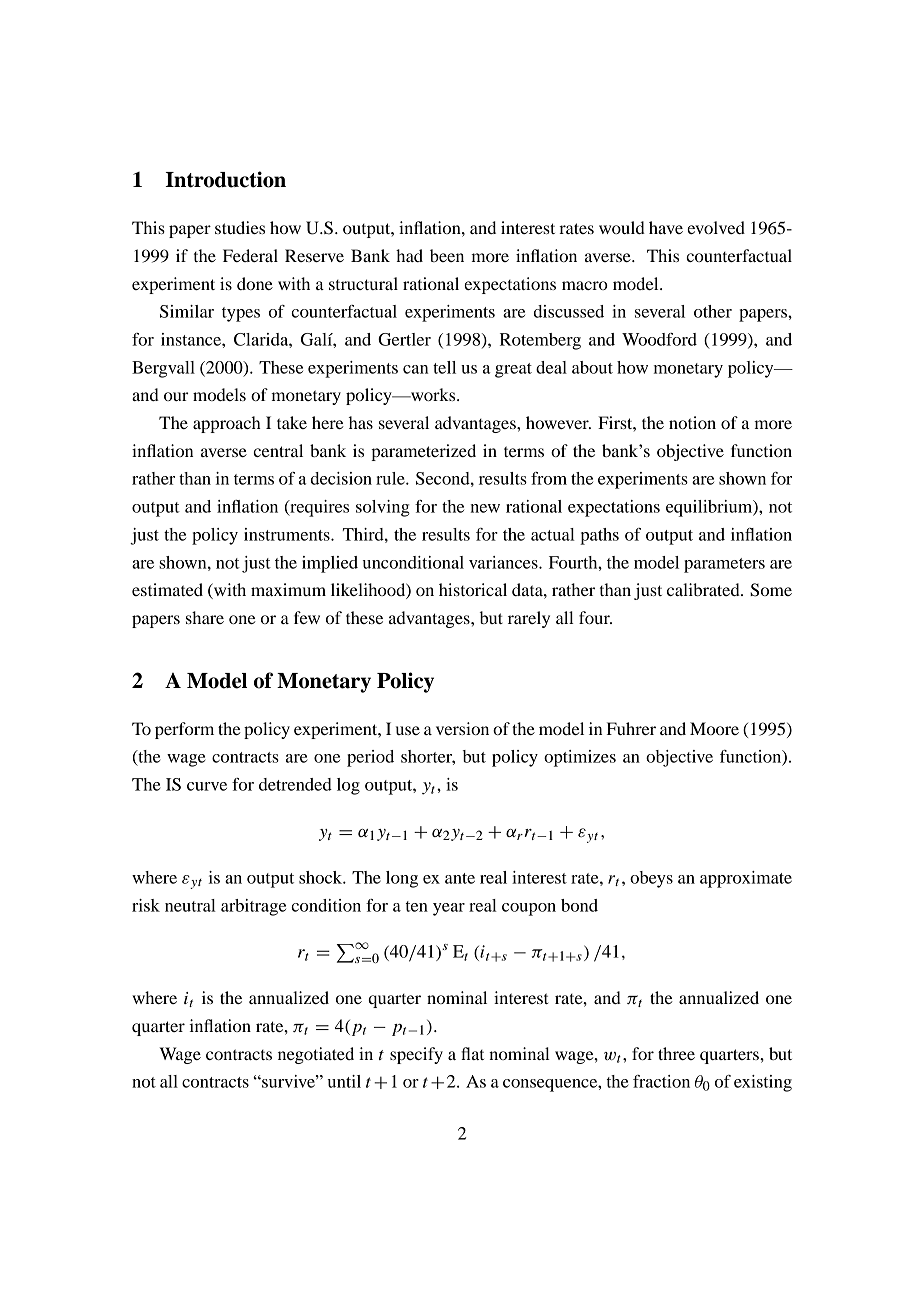 This screenshot has width=924, height=1308. I want to click on historical, so click(473, 589).
